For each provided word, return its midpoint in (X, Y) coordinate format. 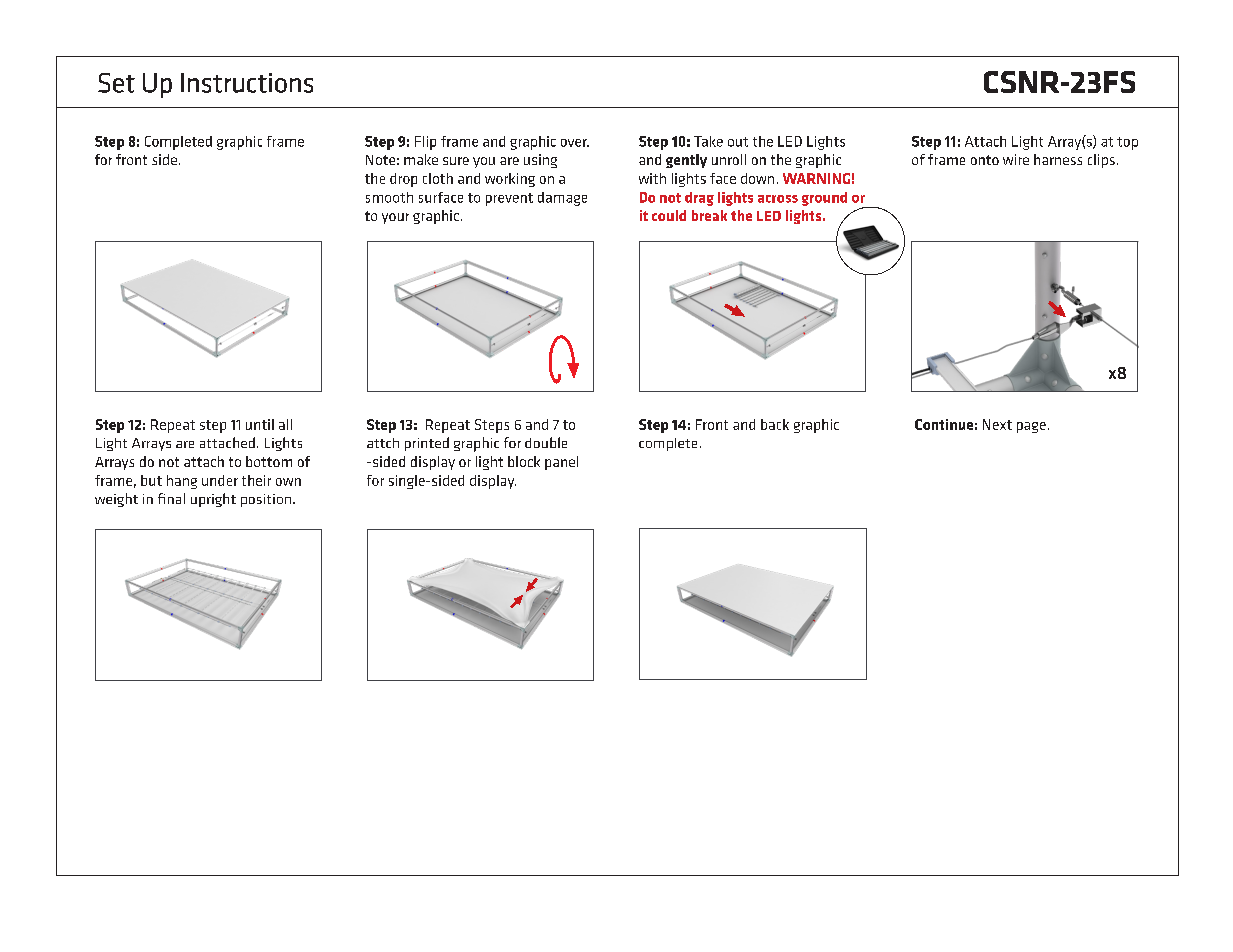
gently (686, 161)
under (220, 480)
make (421, 159)
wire (1016, 159)
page (1031, 427)
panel (561, 463)
